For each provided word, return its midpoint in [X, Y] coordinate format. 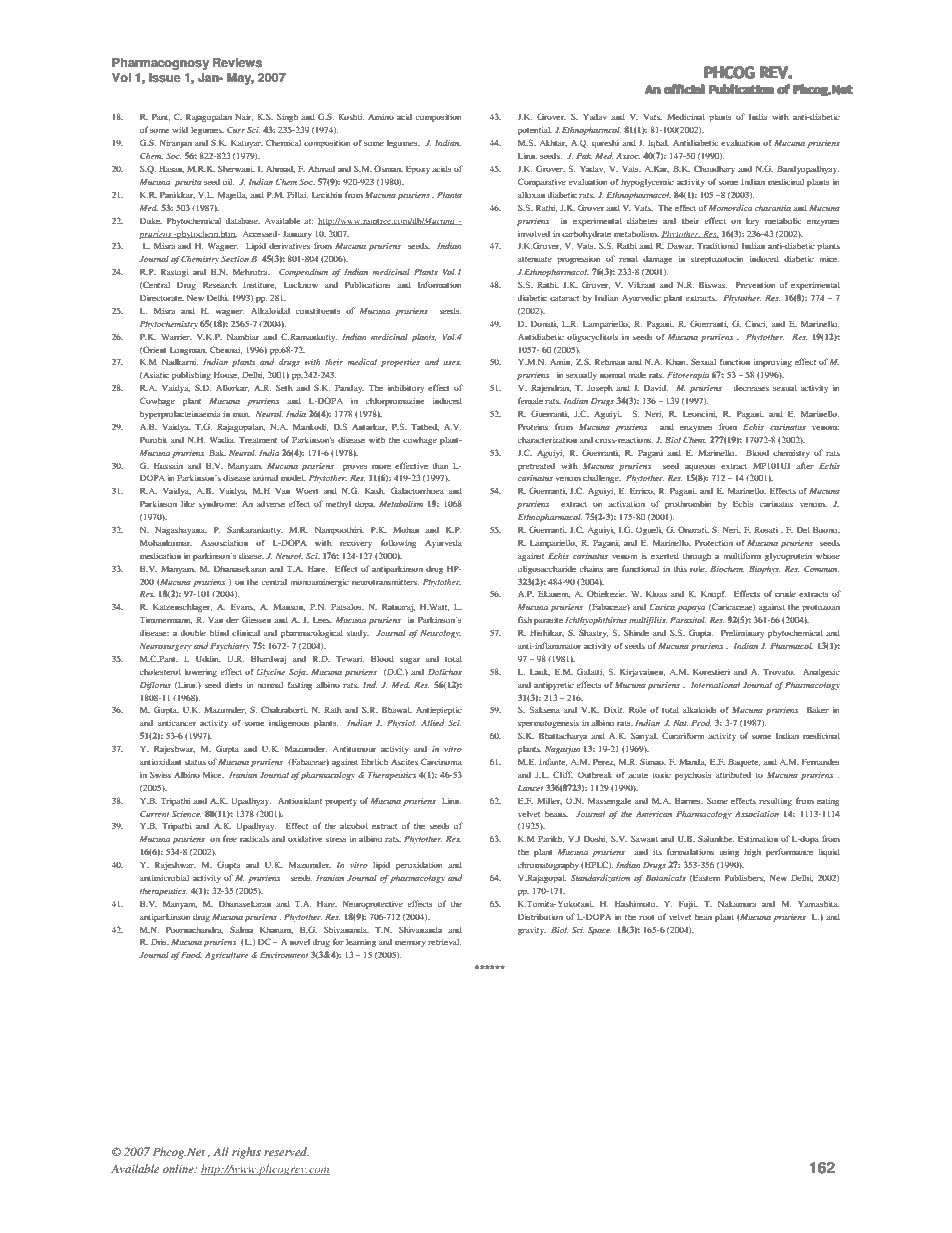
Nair [244, 117]
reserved [286, 1151]
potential [535, 130]
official [684, 89]
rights [246, 1153]
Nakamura [737, 903]
